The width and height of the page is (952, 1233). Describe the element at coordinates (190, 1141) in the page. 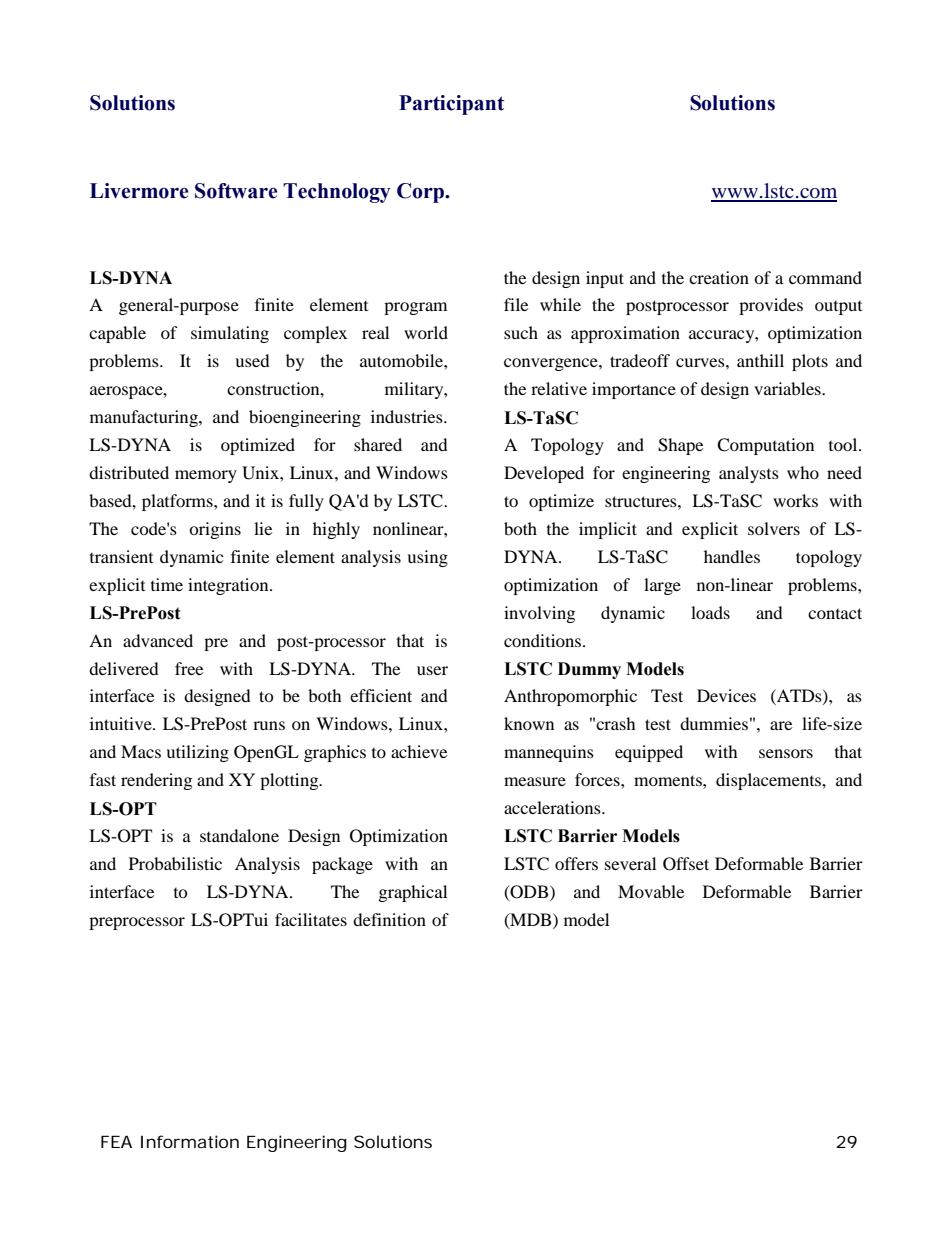

I see `Information` at that location.
